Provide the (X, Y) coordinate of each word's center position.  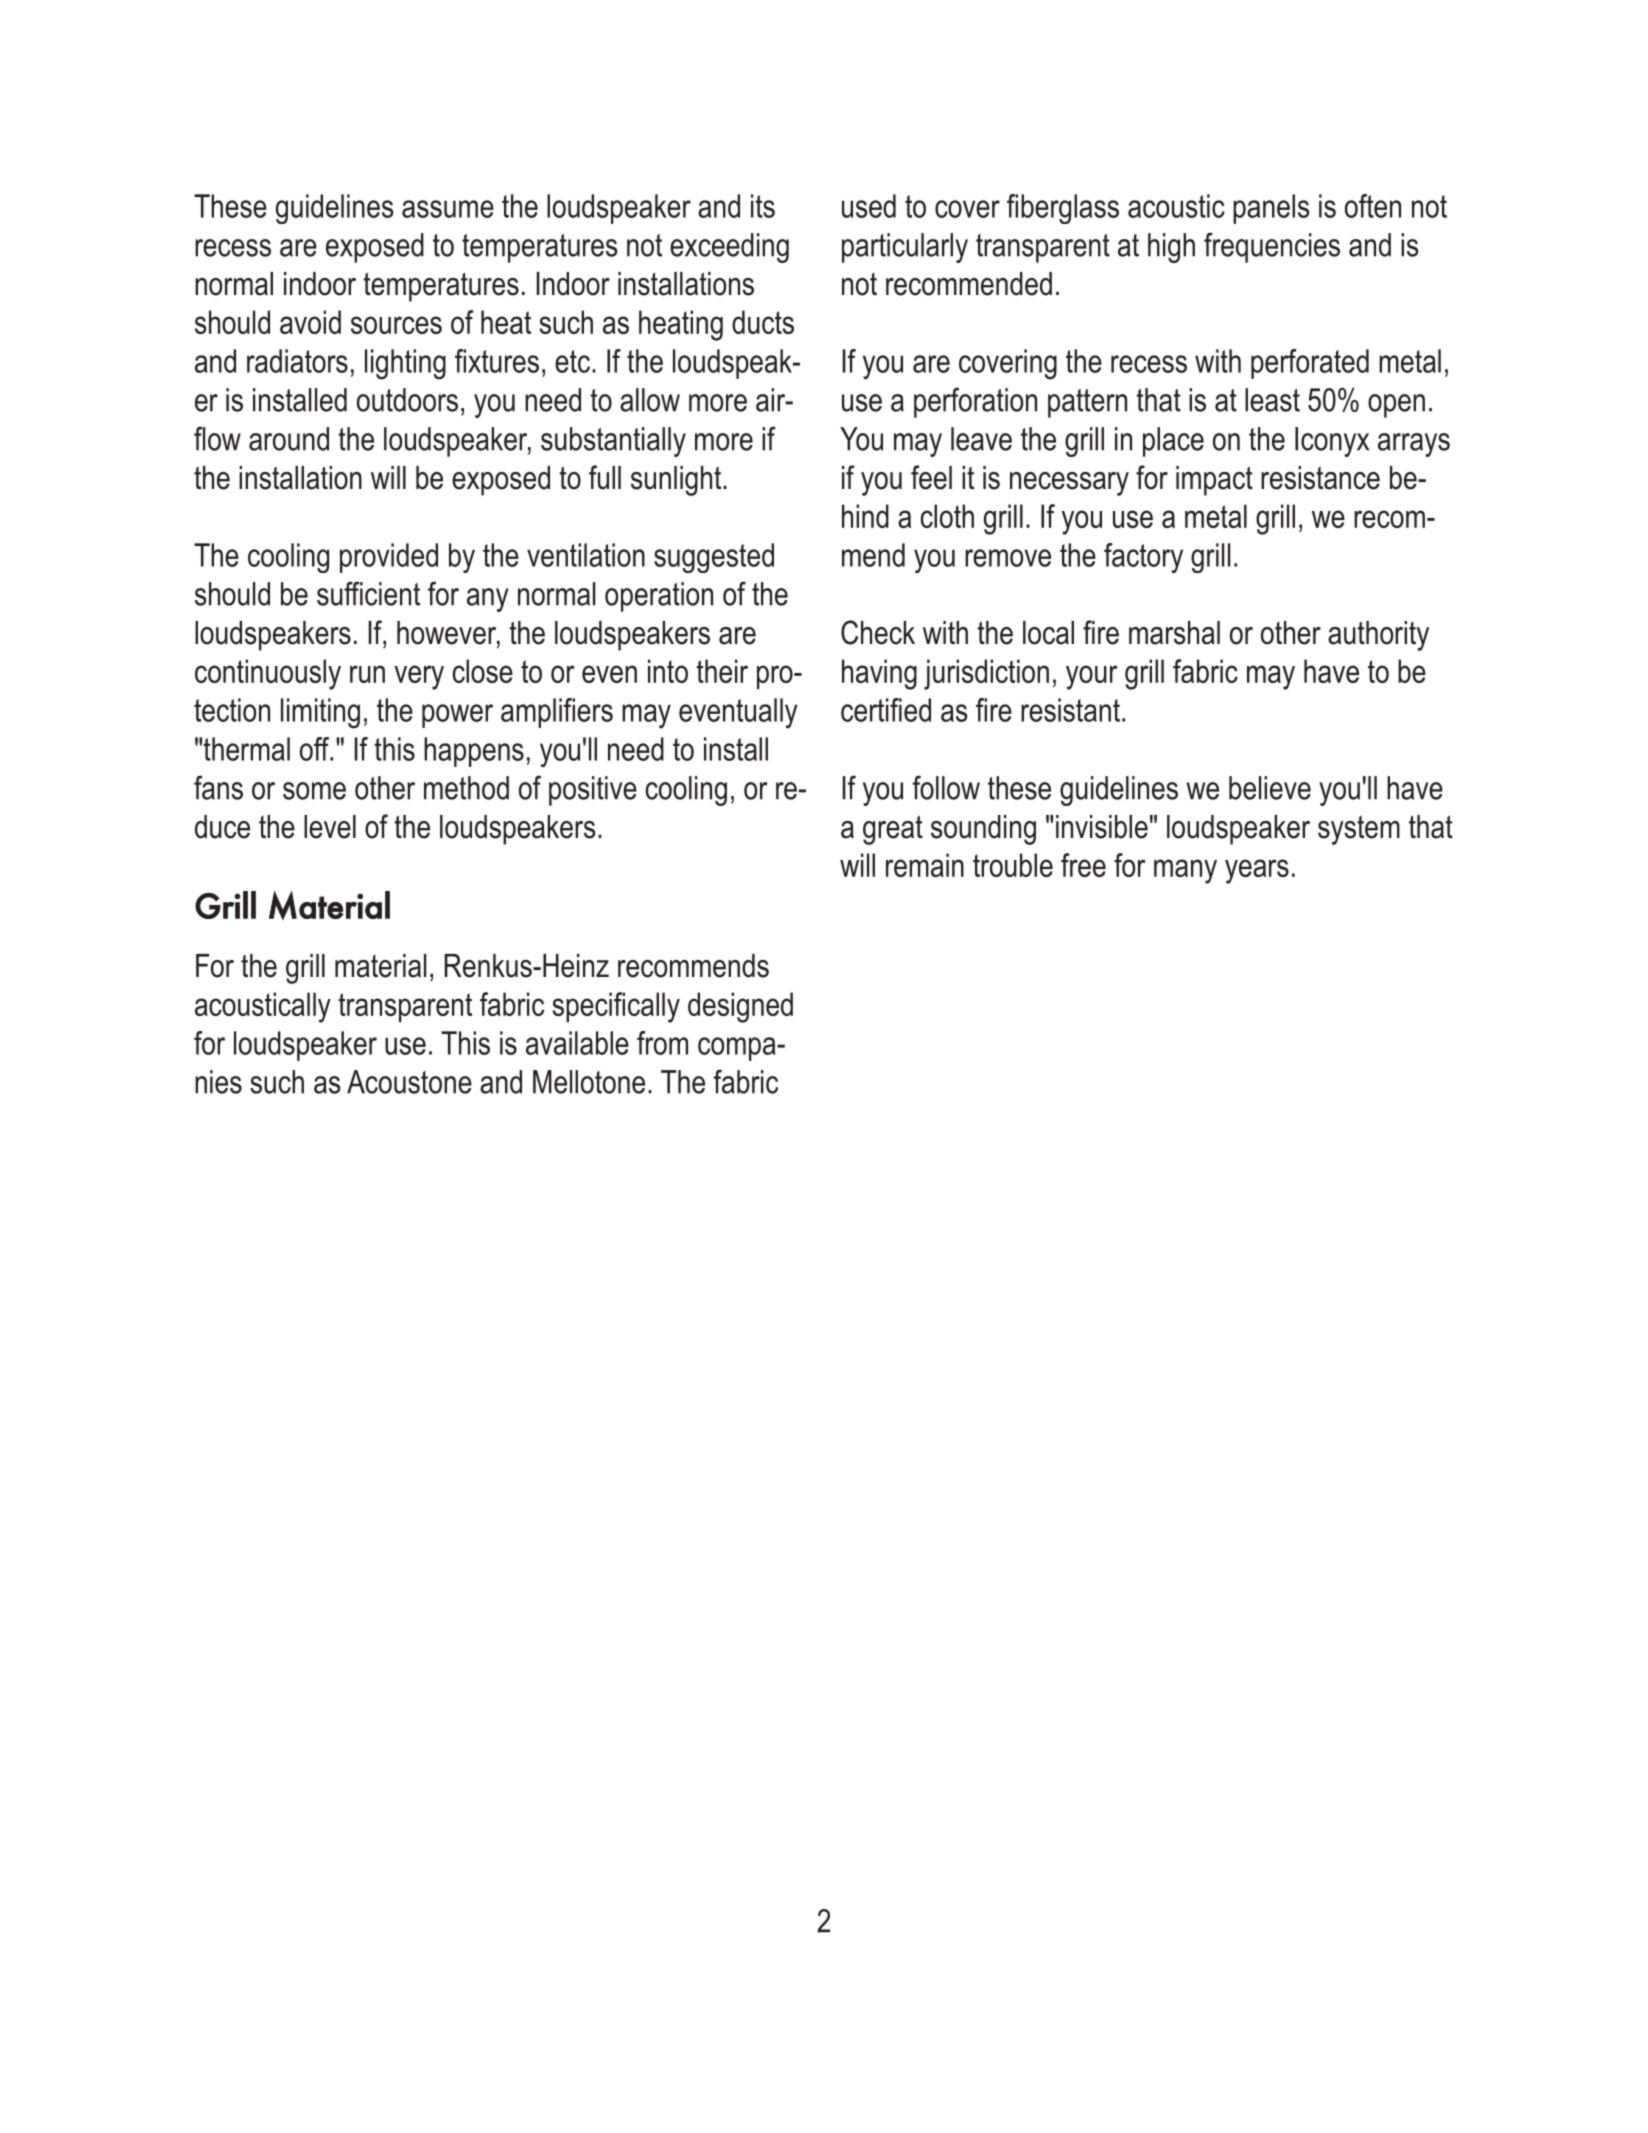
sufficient (368, 593)
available (577, 1043)
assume (448, 209)
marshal (1174, 633)
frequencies (1272, 247)
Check (878, 632)
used (869, 206)
